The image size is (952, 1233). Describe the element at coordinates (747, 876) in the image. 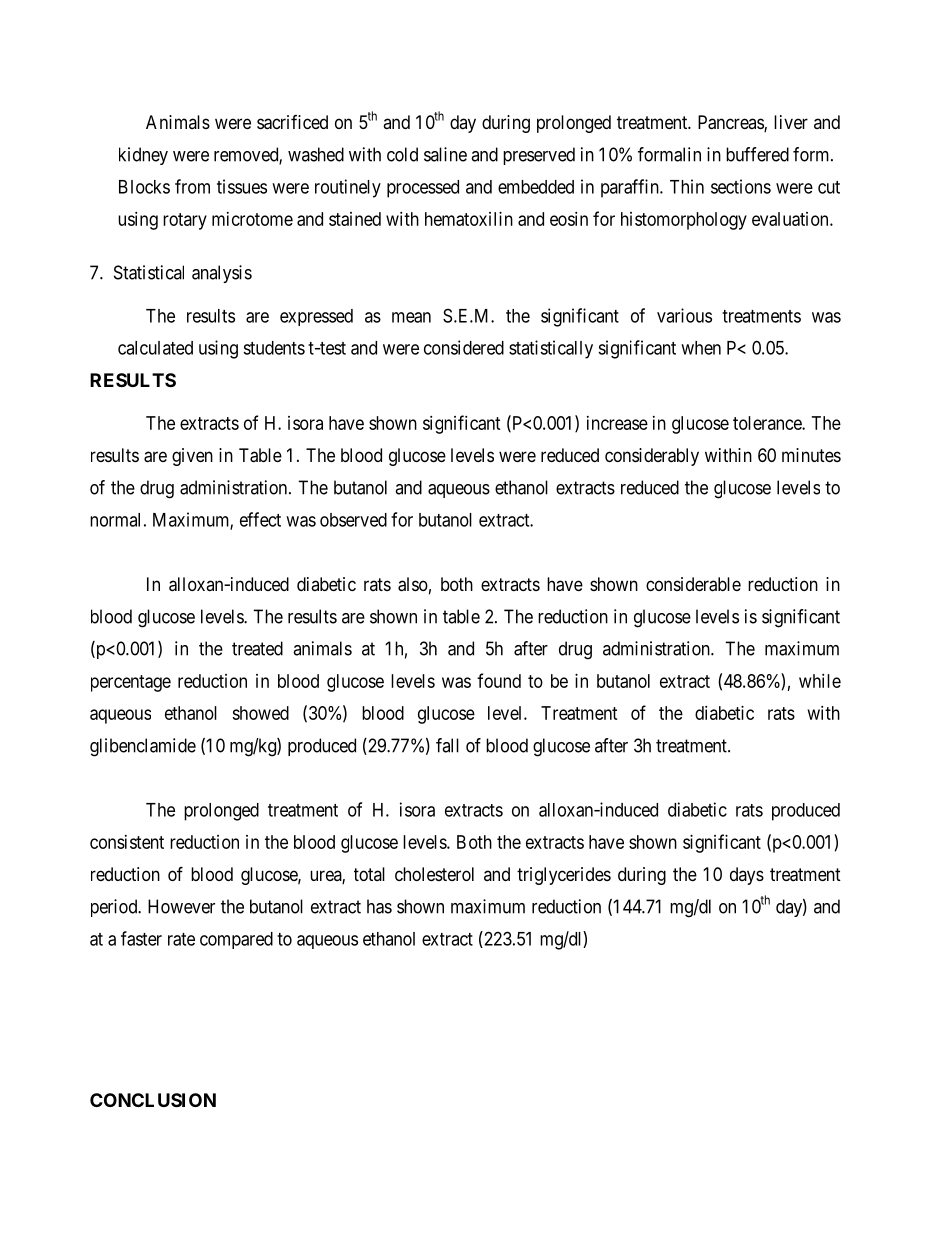

I see `days` at that location.
